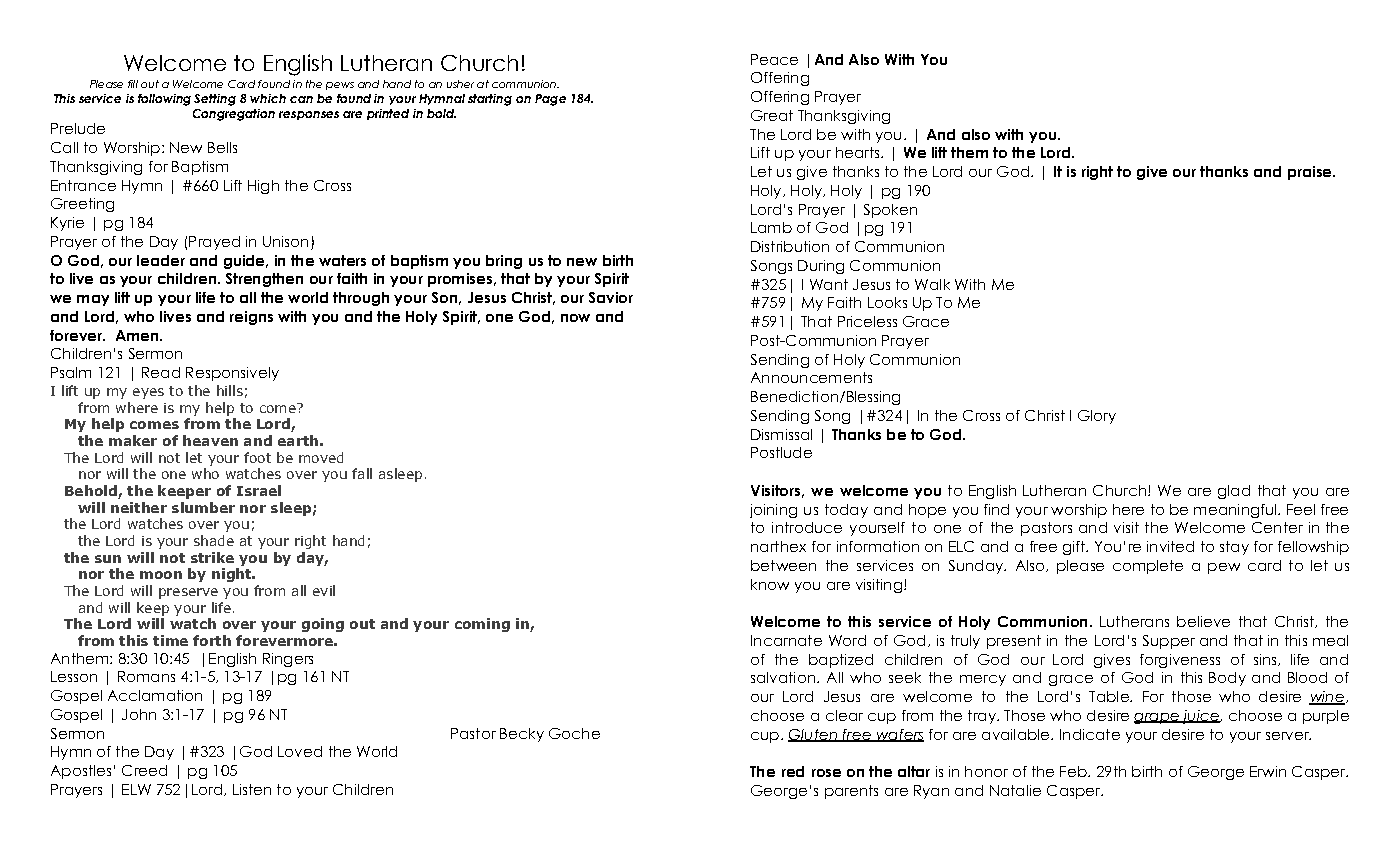  I want to click on red, so click(793, 771).
